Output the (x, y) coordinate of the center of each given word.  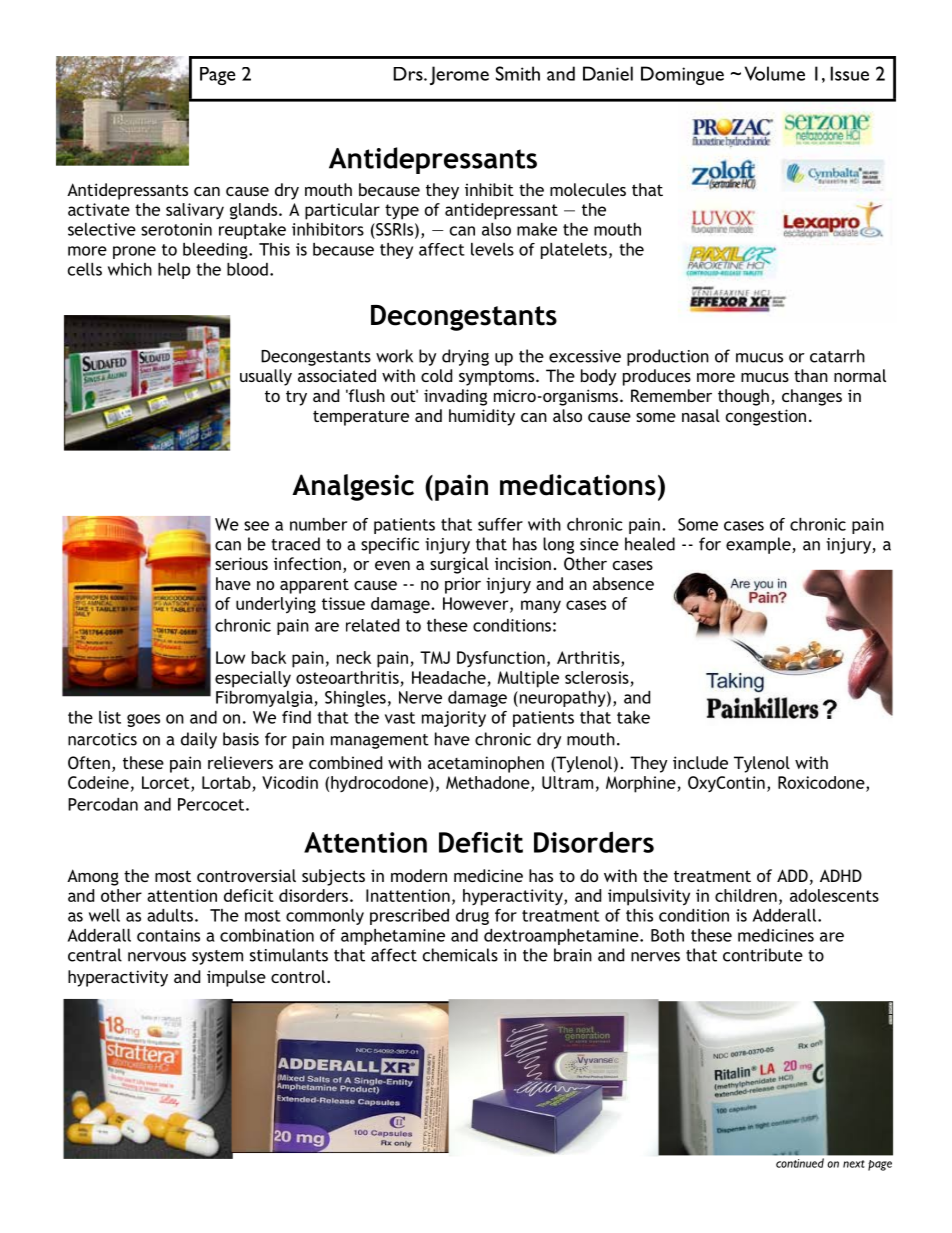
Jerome (459, 75)
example (759, 545)
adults (170, 915)
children (746, 895)
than (811, 375)
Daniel (608, 73)
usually (266, 377)
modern (419, 875)
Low (230, 657)
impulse (236, 978)
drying (465, 357)
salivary (195, 211)
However (477, 604)
